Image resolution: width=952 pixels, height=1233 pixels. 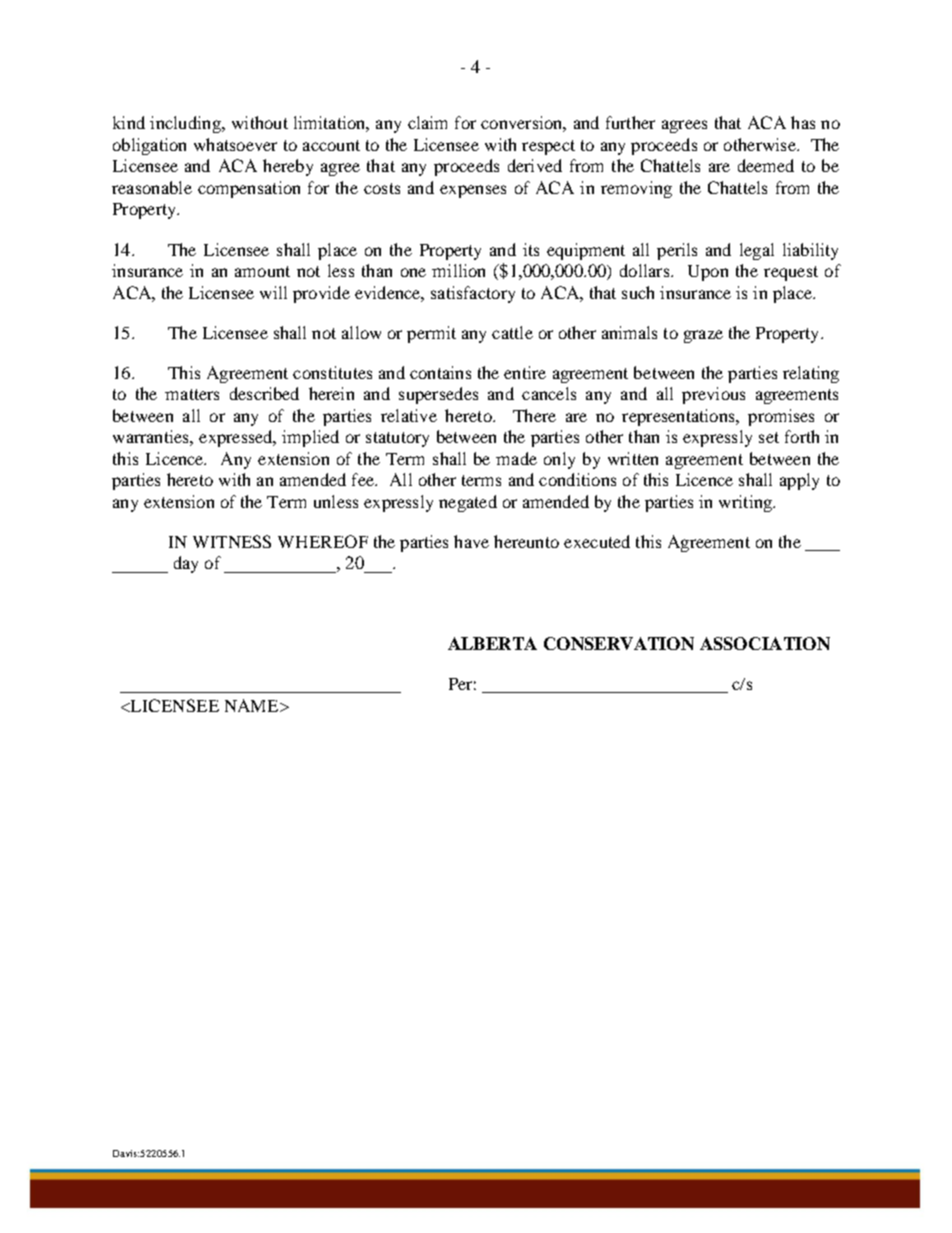 I want to click on previous, so click(x=713, y=395).
